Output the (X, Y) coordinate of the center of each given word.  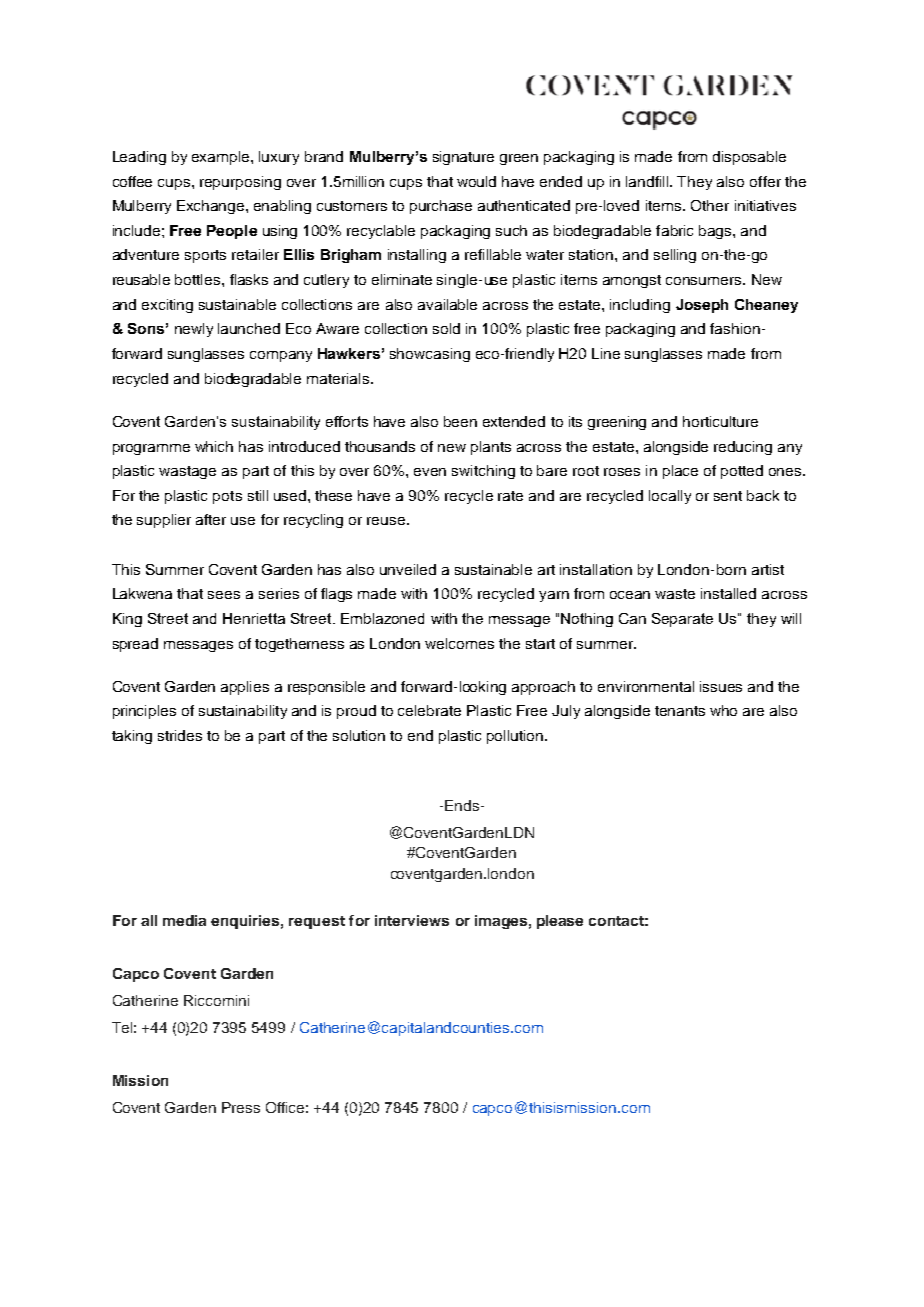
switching (483, 472)
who (723, 710)
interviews (412, 920)
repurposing (240, 183)
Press (241, 1107)
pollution (516, 737)
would (476, 181)
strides (180, 735)
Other (710, 205)
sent (728, 496)
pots (227, 497)
